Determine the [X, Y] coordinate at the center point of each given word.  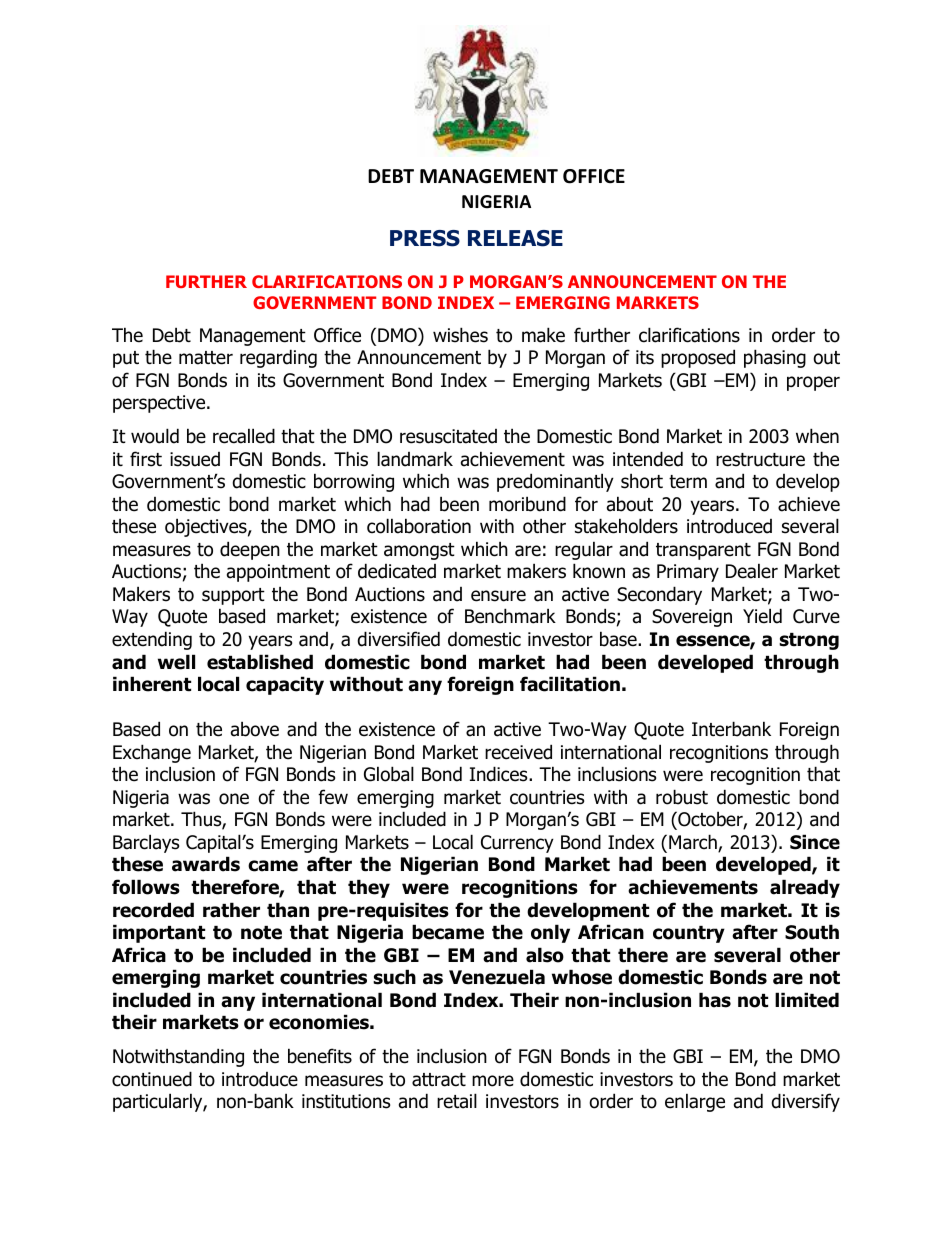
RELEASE [515, 238]
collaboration [419, 526]
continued [152, 1079]
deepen [250, 550]
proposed [698, 358]
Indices [500, 774]
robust [682, 797]
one [234, 799]
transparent [703, 551]
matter [206, 358]
